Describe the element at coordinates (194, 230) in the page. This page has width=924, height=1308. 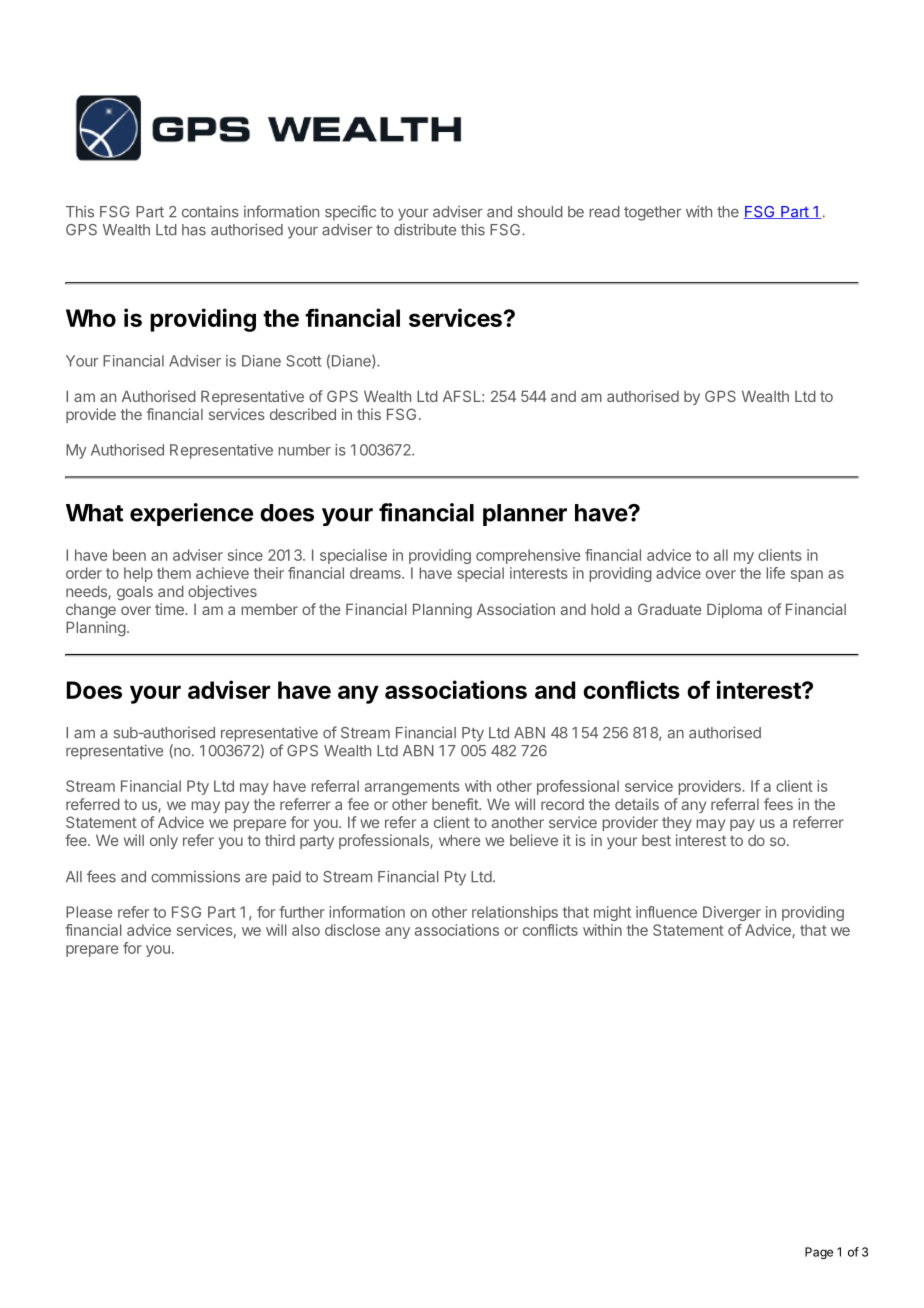
I see `has` at that location.
